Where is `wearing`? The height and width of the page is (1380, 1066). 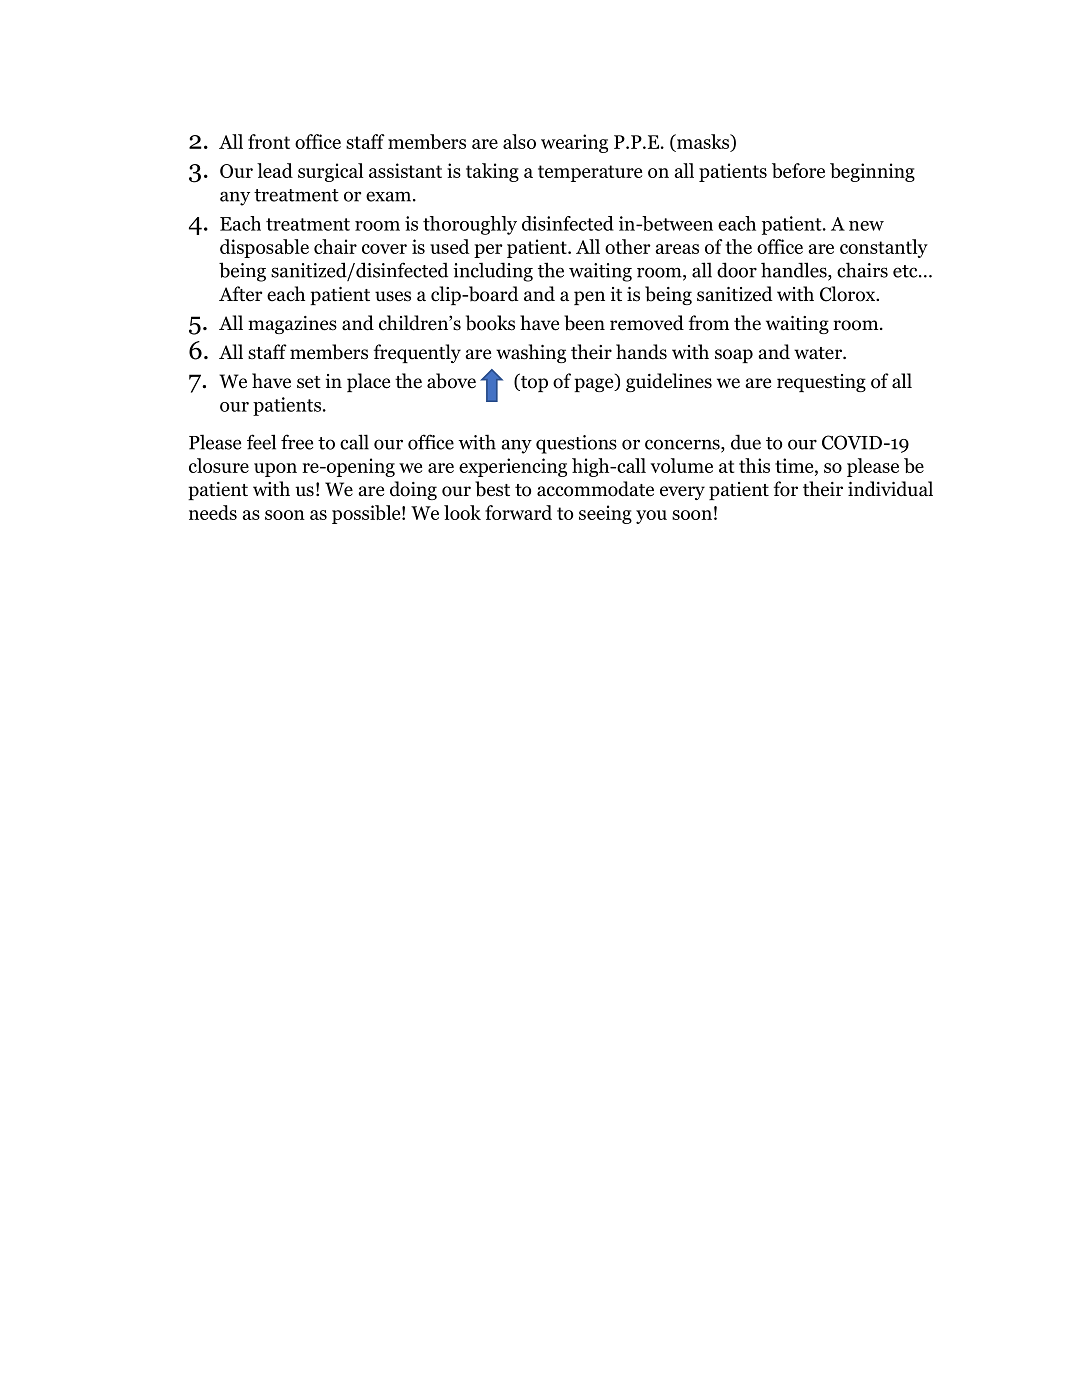
wearing is located at coordinates (574, 143).
